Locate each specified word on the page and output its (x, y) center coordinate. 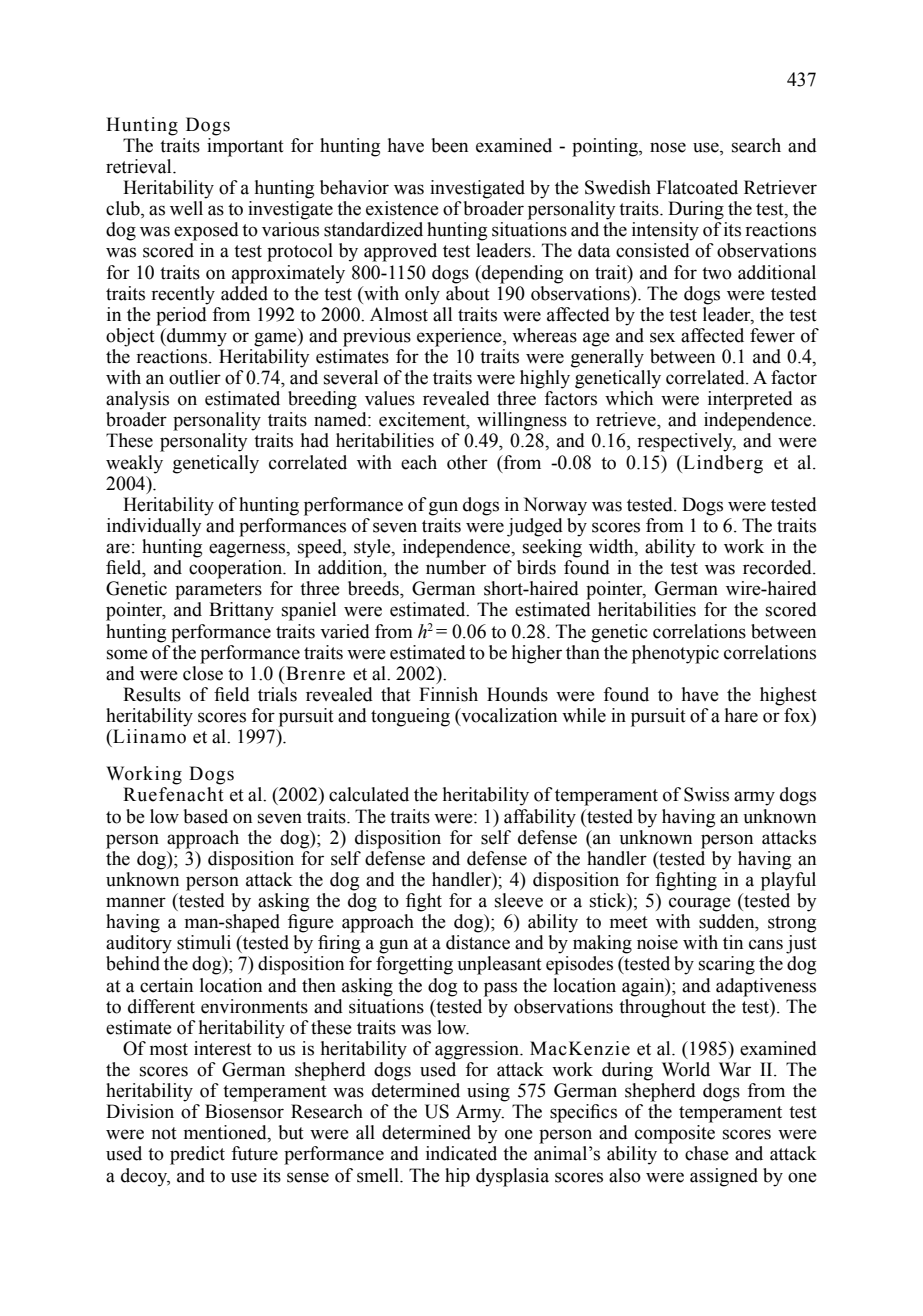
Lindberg (722, 464)
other (467, 462)
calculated (369, 794)
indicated (461, 1153)
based (205, 816)
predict (197, 1155)
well (186, 208)
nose (668, 147)
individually (154, 527)
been (449, 145)
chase (707, 1153)
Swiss (706, 794)
